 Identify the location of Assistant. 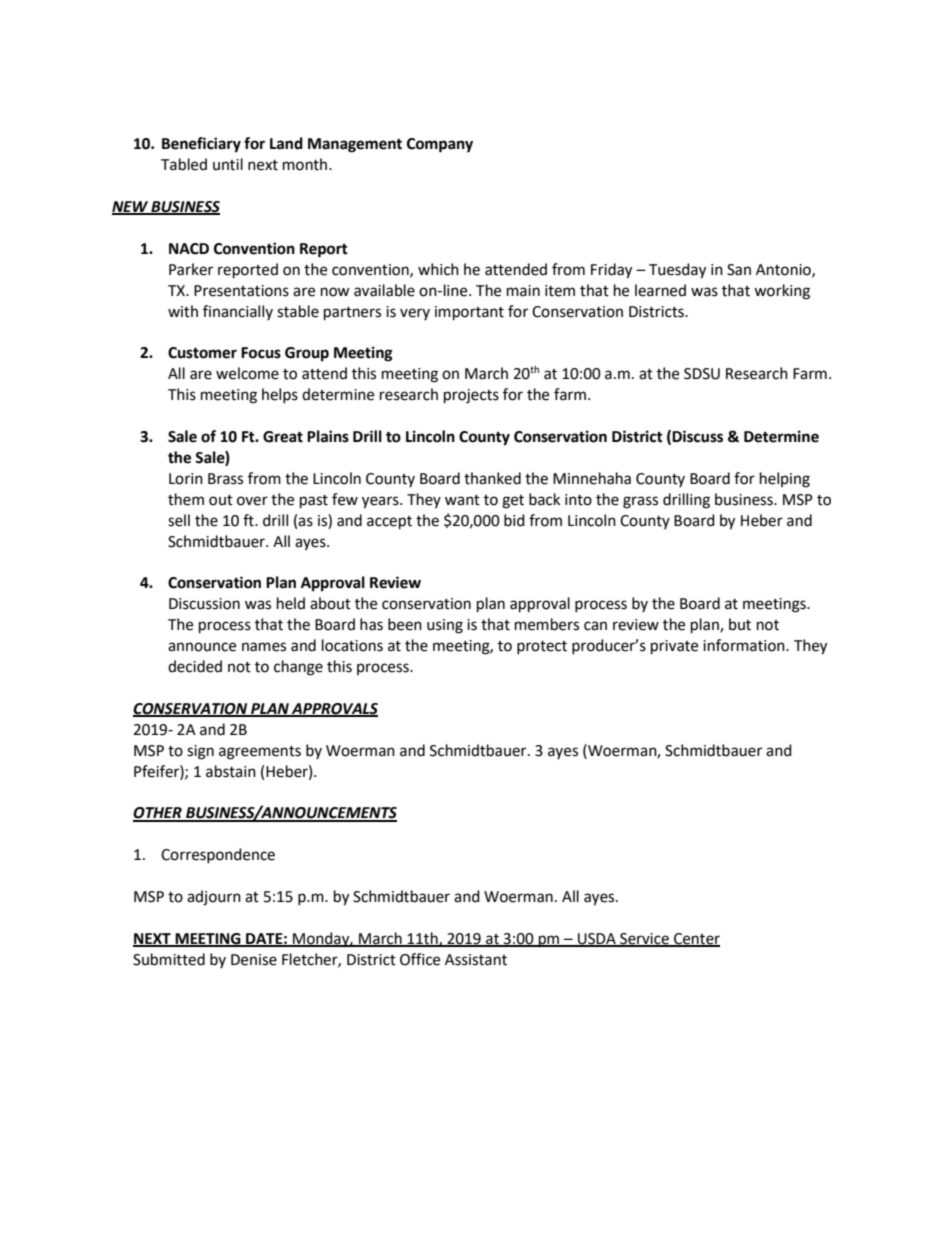
(476, 960).
